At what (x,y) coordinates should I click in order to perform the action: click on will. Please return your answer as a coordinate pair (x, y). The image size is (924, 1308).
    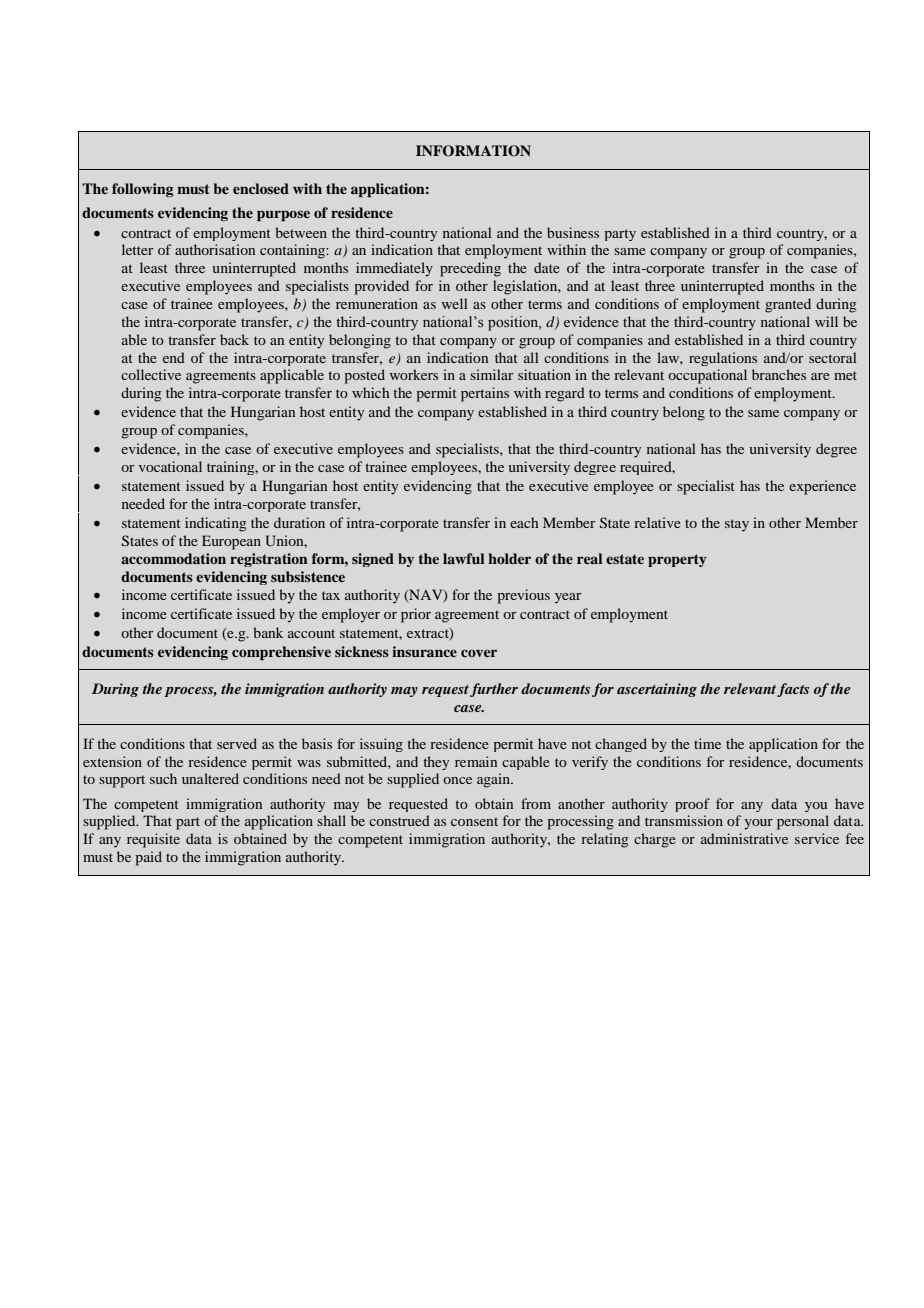
    Looking at the image, I should click on (826, 321).
